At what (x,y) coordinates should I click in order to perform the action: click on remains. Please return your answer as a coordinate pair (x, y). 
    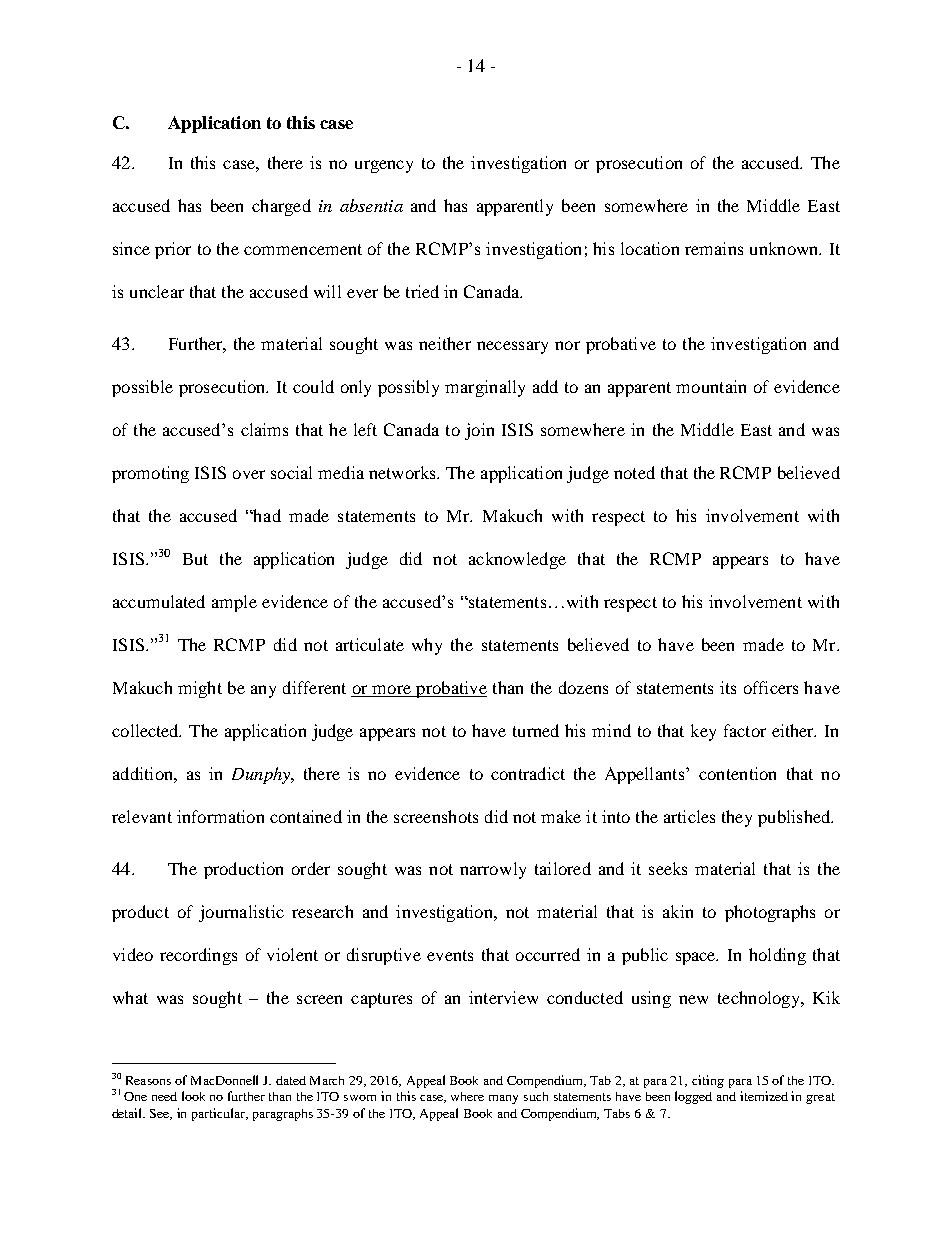
    Looking at the image, I should click on (714, 248).
